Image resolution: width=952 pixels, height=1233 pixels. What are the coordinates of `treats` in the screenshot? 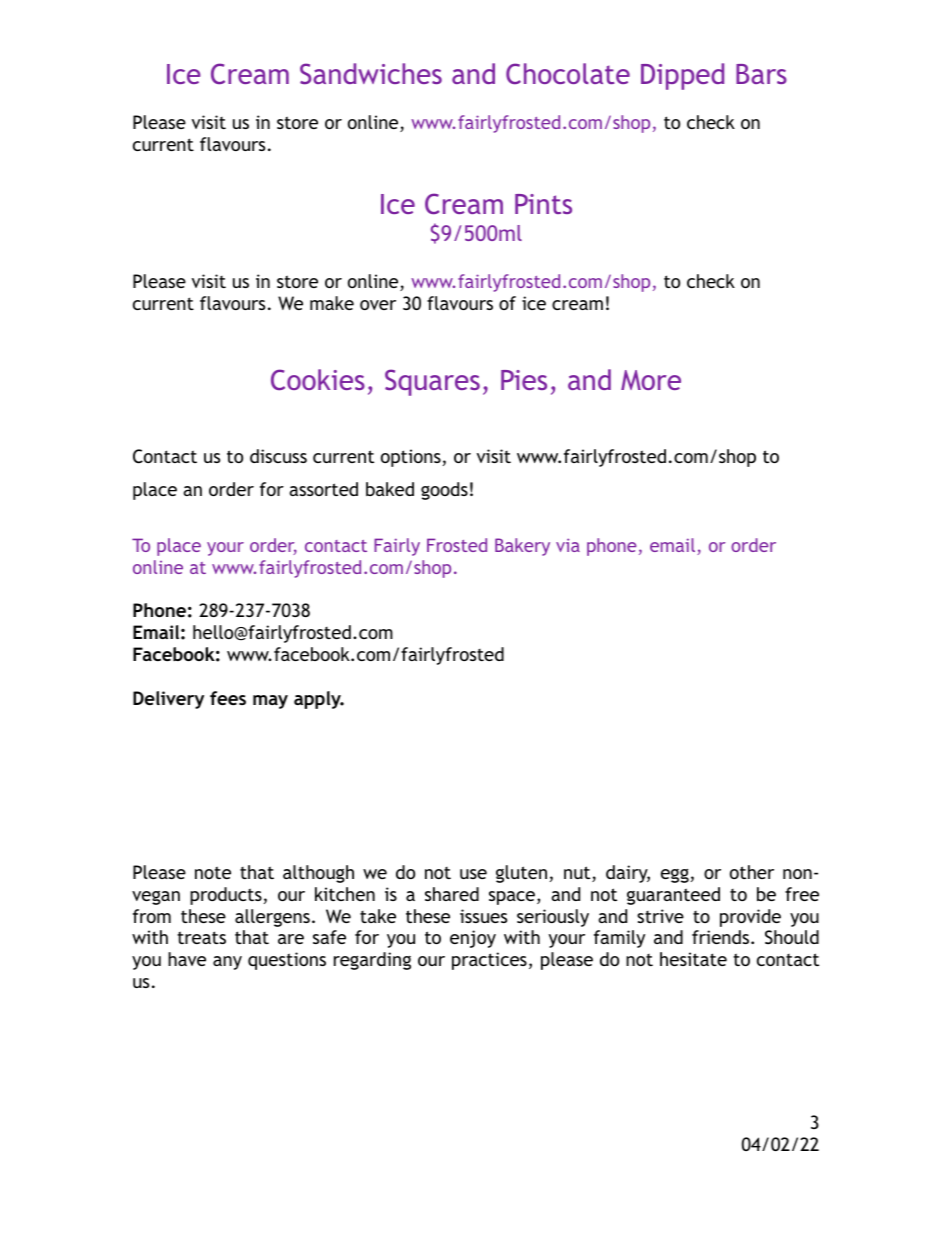 It's located at (201, 937).
